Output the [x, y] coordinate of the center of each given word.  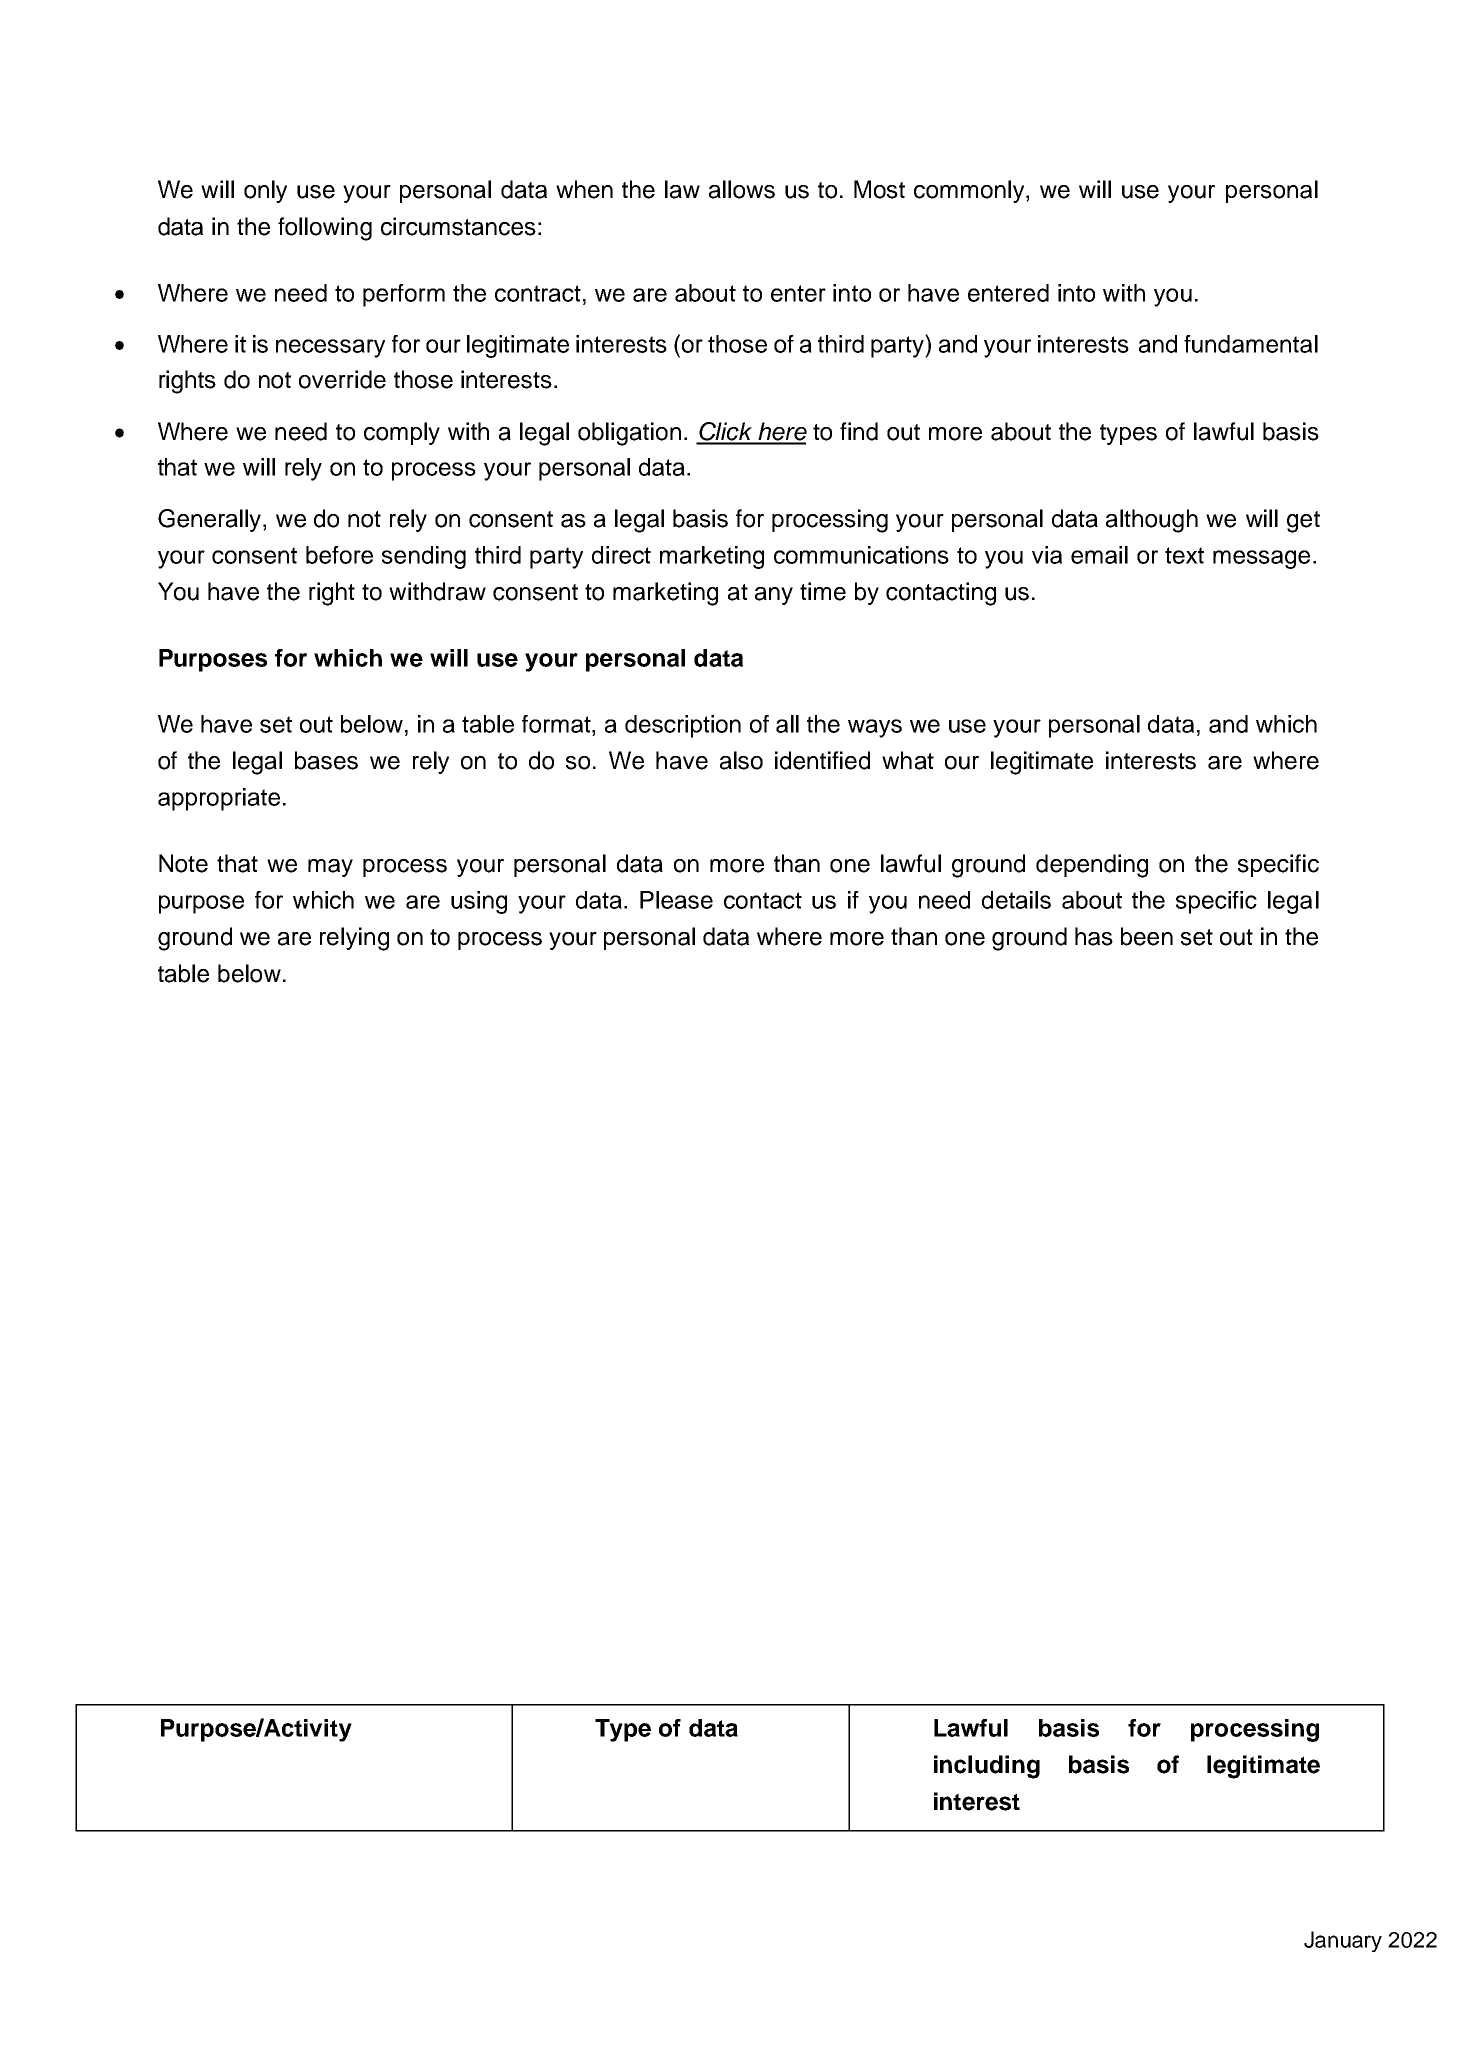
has [1094, 936]
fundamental [1251, 344]
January [1343, 1941]
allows [742, 189]
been [1147, 936]
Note [183, 863]
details [1016, 900]
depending [1092, 866]
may [330, 868]
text [1184, 555]
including [987, 1767]
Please [676, 900]
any [774, 596]
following [325, 229]
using [479, 902]
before [339, 555]
